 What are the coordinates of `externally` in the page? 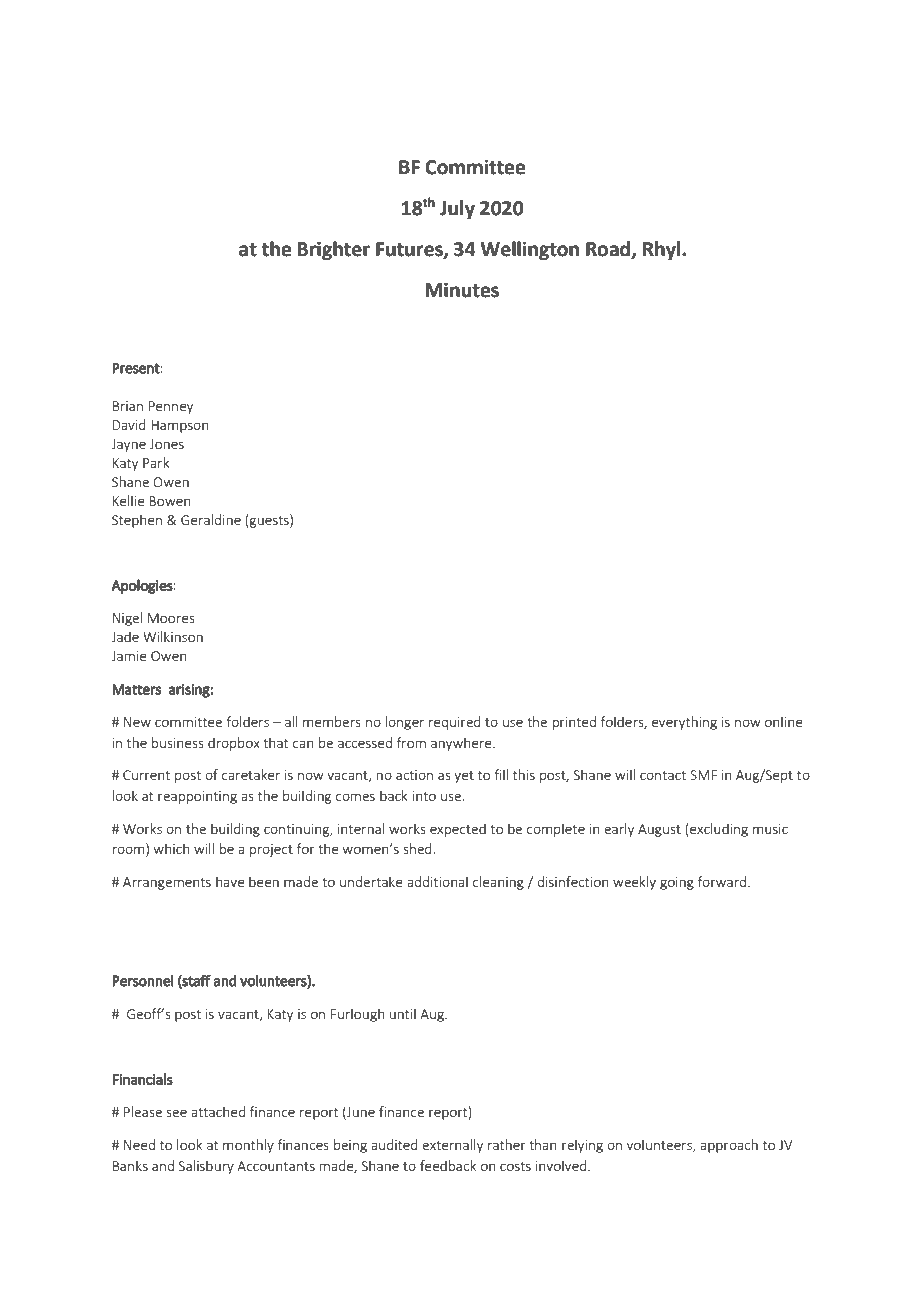 It's located at (452, 1146).
